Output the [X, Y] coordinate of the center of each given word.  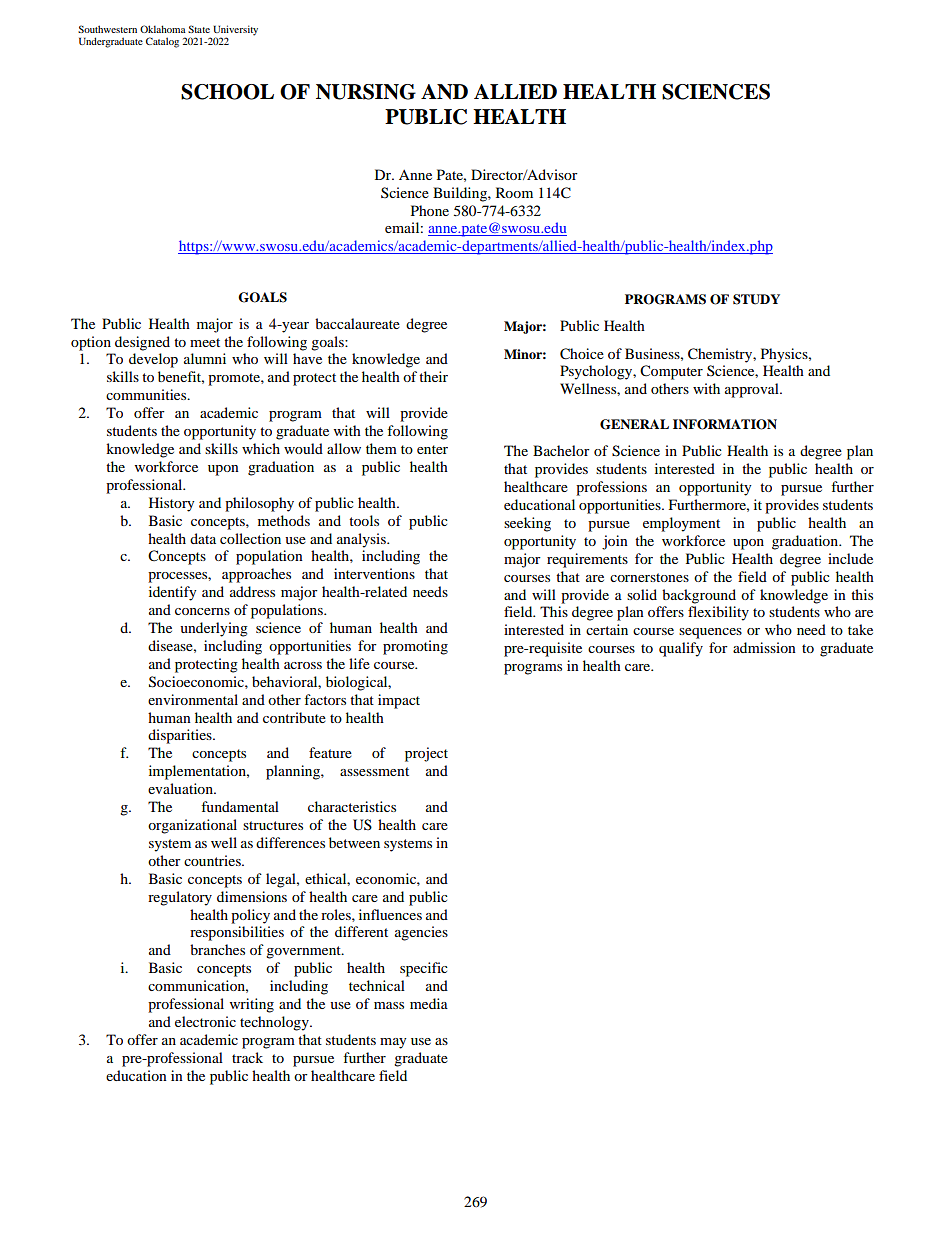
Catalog [162, 42]
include [850, 558]
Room [514, 192]
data [203, 538]
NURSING [366, 92]
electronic [205, 1021]
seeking [527, 524]
